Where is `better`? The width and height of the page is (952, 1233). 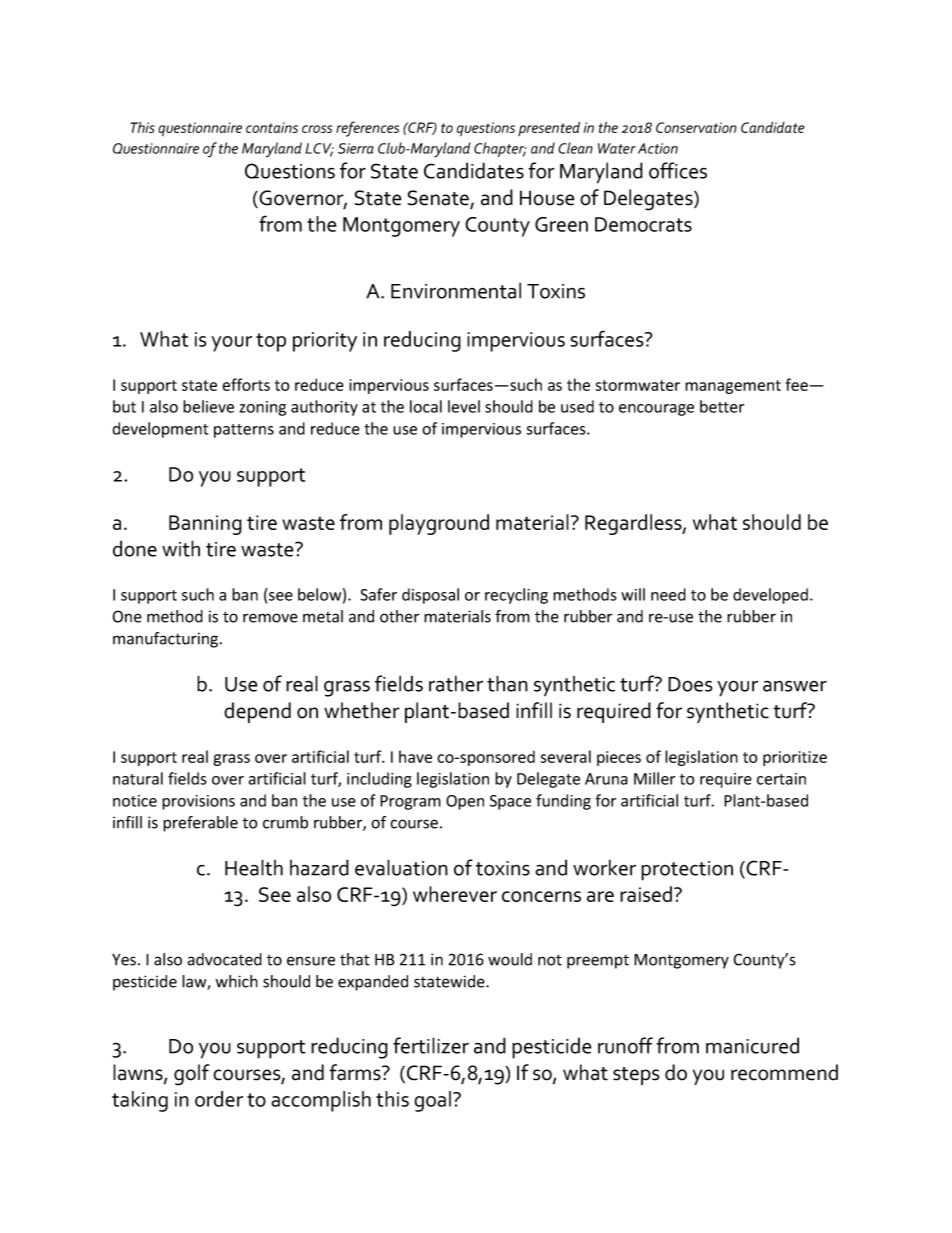 better is located at coordinates (722, 406).
